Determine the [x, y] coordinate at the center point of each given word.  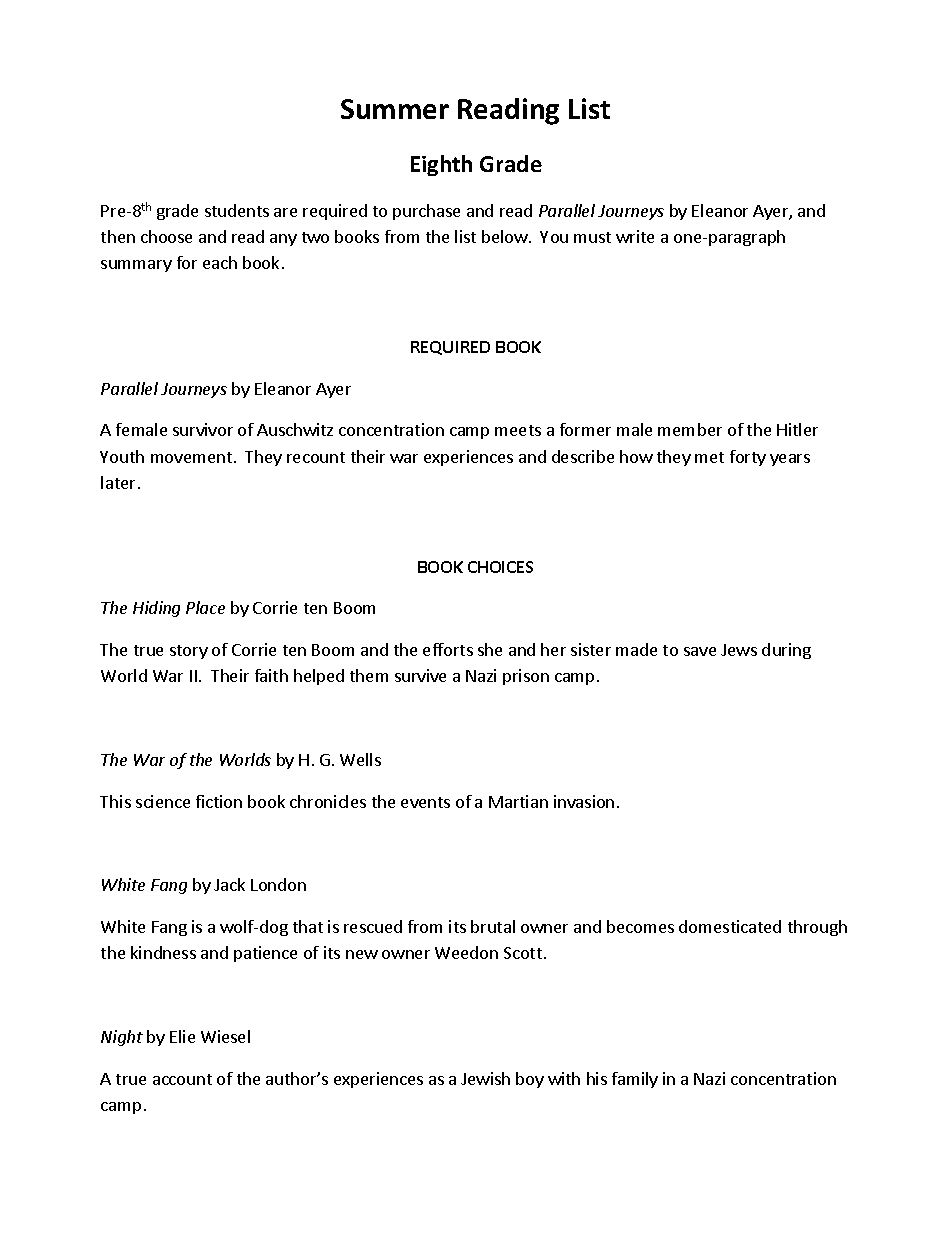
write [635, 236]
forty [748, 458]
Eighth [441, 165]
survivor [203, 429]
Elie [182, 1036]
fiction [219, 801]
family [635, 1080]
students [237, 210]
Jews [739, 650]
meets [518, 430]
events [425, 802]
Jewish [485, 1078]
